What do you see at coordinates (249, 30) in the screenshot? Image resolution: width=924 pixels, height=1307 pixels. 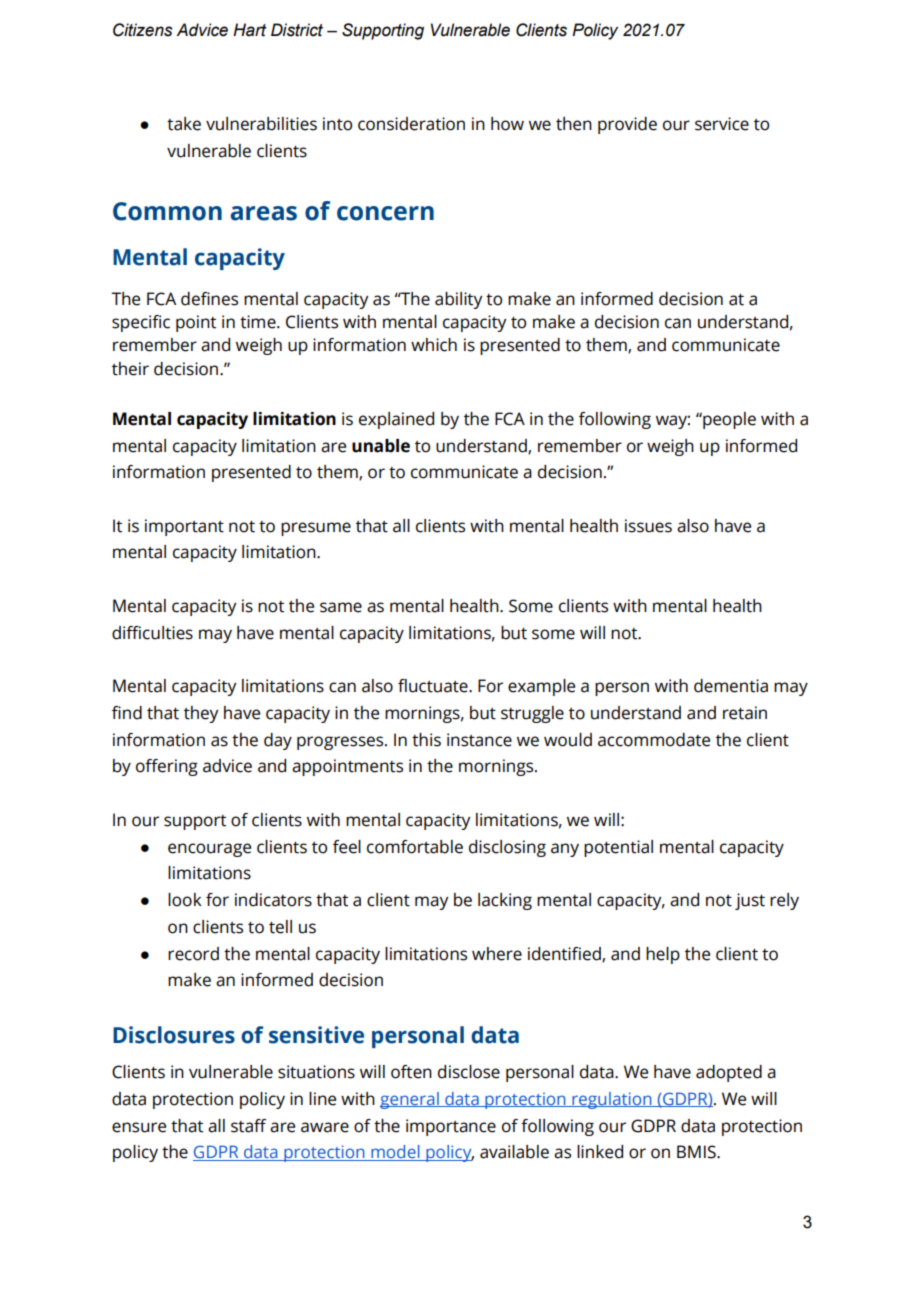 I see `Hart` at bounding box center [249, 30].
